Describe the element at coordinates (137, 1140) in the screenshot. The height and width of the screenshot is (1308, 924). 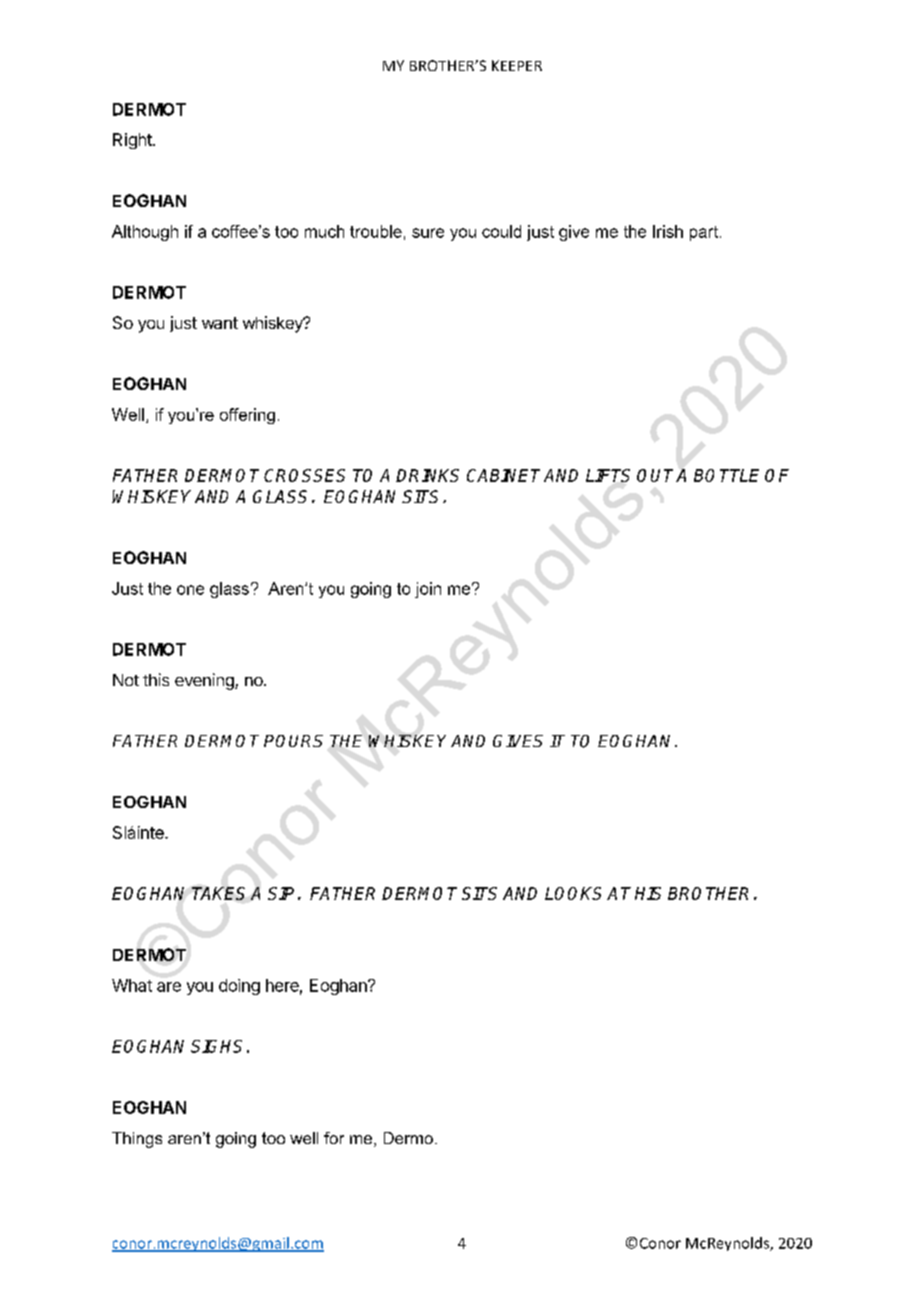
I see `Things` at that location.
